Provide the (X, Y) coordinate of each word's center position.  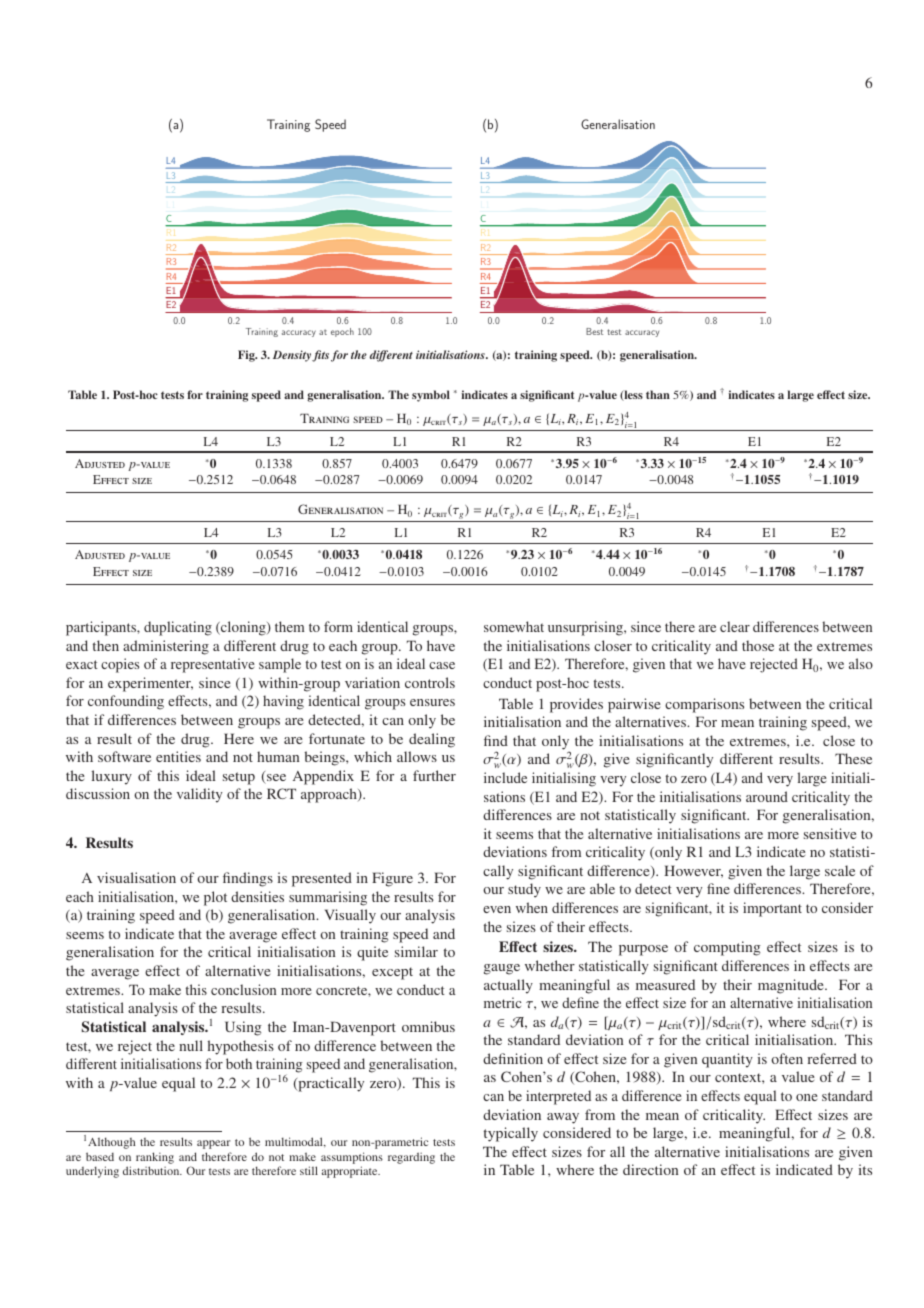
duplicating (178, 628)
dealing (432, 740)
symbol (431, 396)
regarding (411, 1158)
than (658, 394)
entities (178, 756)
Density (293, 356)
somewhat (514, 626)
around (767, 796)
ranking (155, 1158)
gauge (502, 969)
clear (735, 626)
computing (727, 948)
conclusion (243, 989)
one (807, 1097)
